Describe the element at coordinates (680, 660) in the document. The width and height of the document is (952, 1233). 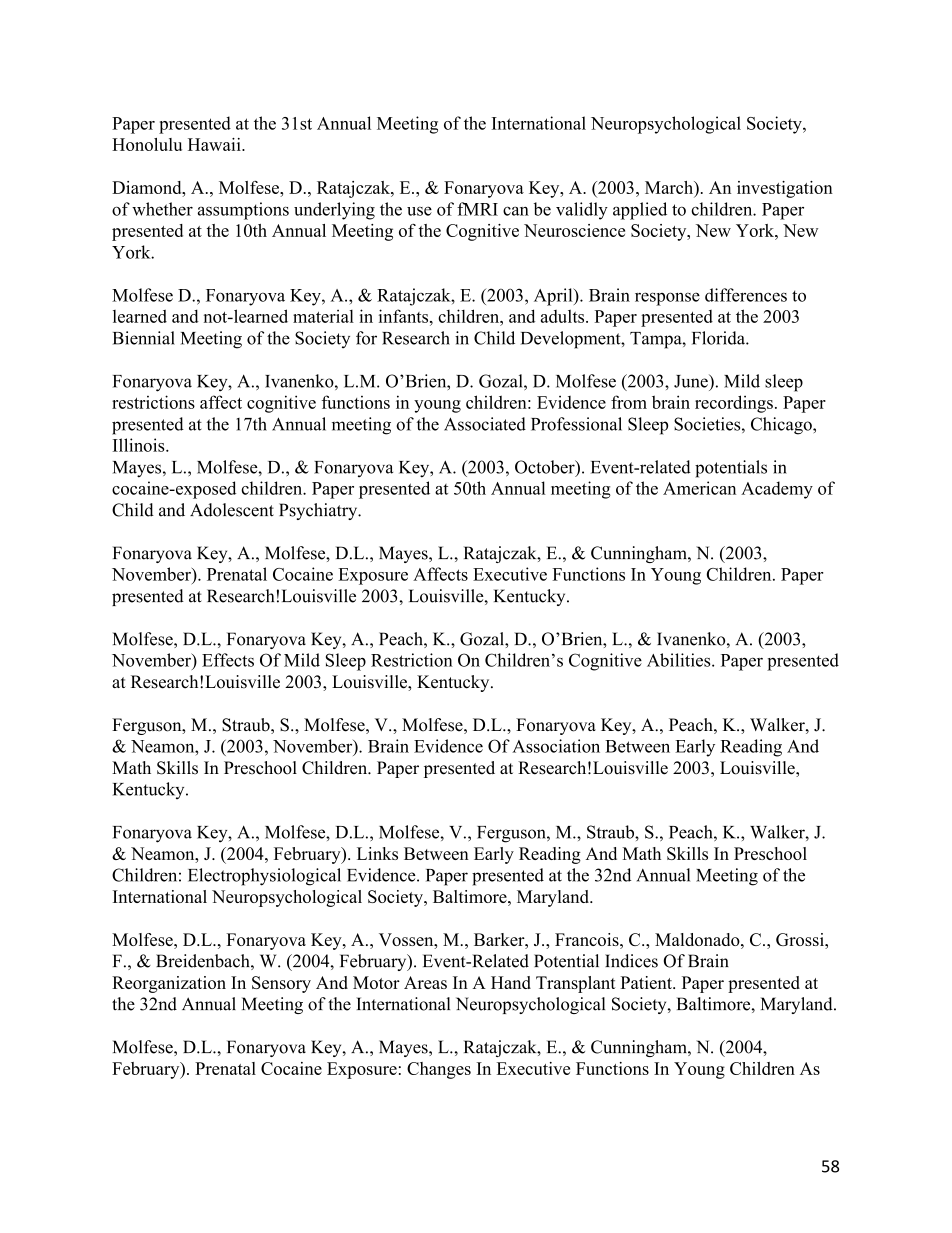
I see `Abilities` at that location.
